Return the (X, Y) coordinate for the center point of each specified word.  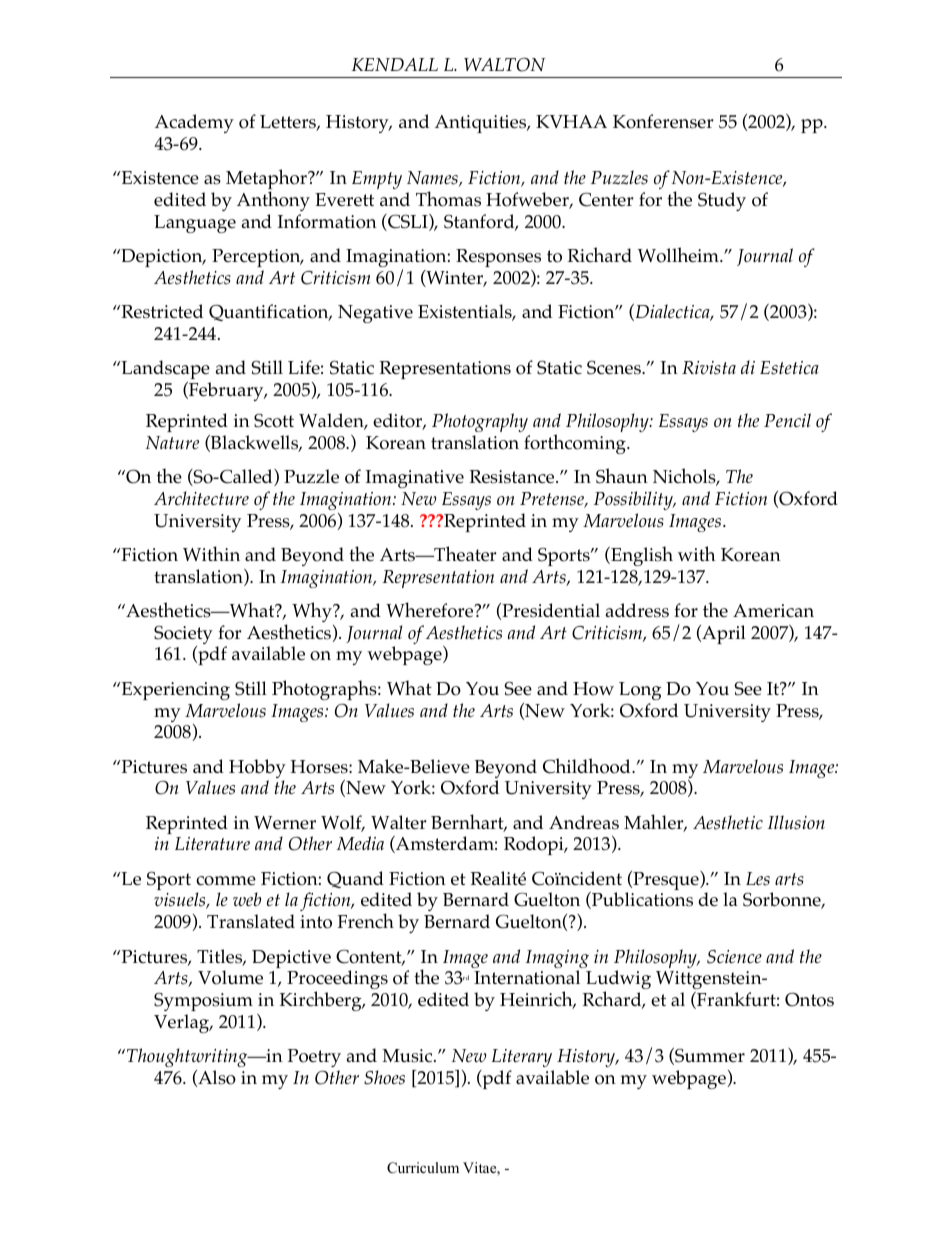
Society (183, 636)
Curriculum (423, 1168)
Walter (398, 822)
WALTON (505, 64)
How (593, 689)
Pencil (787, 420)
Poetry (314, 1058)
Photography (480, 422)
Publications (641, 900)
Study (722, 201)
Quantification (270, 312)
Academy (194, 123)
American (773, 611)
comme (226, 881)
